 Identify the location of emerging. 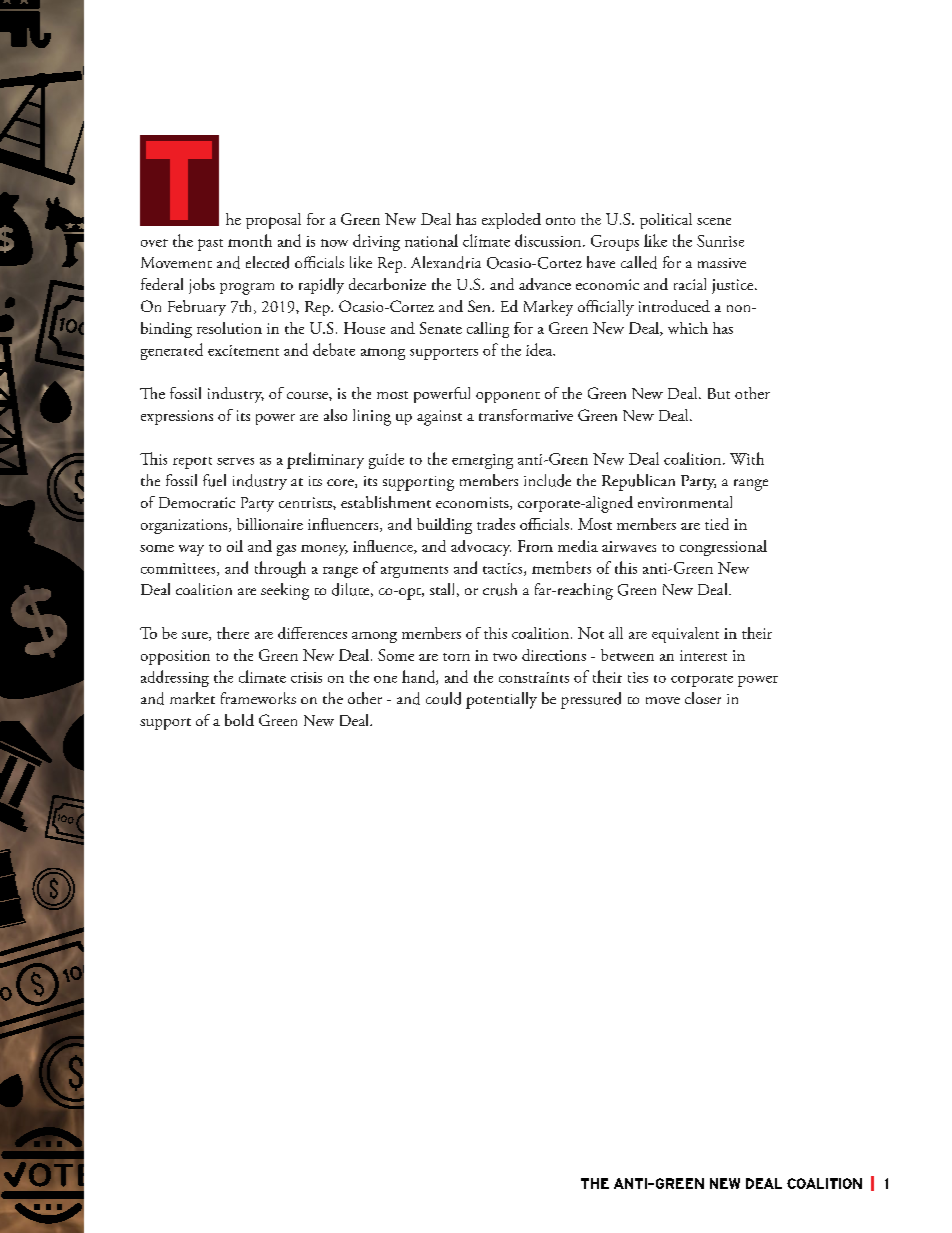
(482, 461).
